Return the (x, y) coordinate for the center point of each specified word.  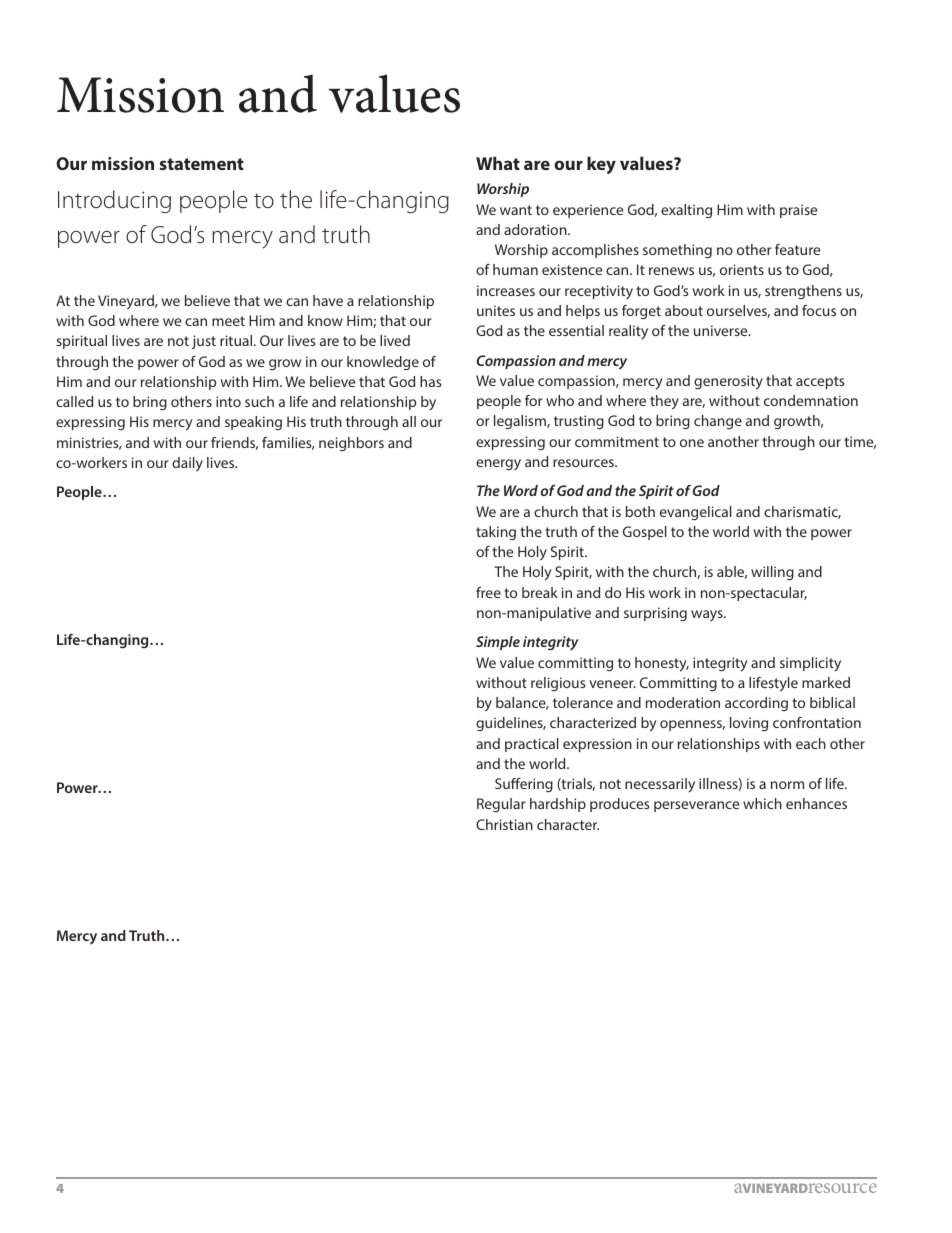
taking (496, 533)
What (498, 163)
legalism (521, 422)
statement (202, 164)
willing (772, 573)
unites (496, 310)
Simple (498, 643)
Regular (501, 805)
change (718, 422)
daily (187, 464)
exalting (686, 211)
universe (722, 330)
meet (228, 321)
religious (558, 684)
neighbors (351, 444)
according (756, 704)
